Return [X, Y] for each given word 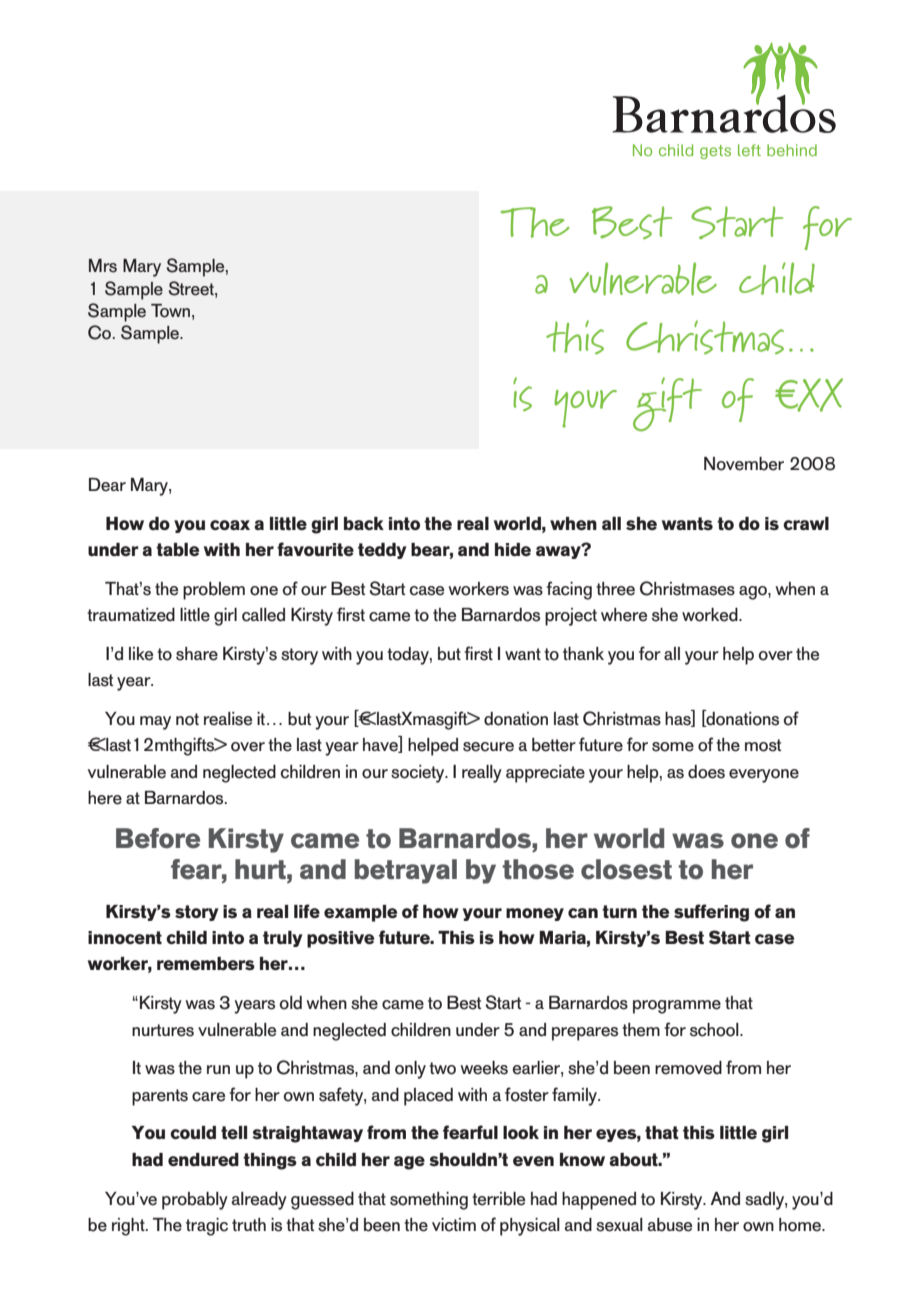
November [744, 464]
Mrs [103, 266]
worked [711, 615]
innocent [125, 937]
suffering [711, 913]
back [364, 524]
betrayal [406, 871]
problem [214, 591]
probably [195, 1201]
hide [513, 549]
